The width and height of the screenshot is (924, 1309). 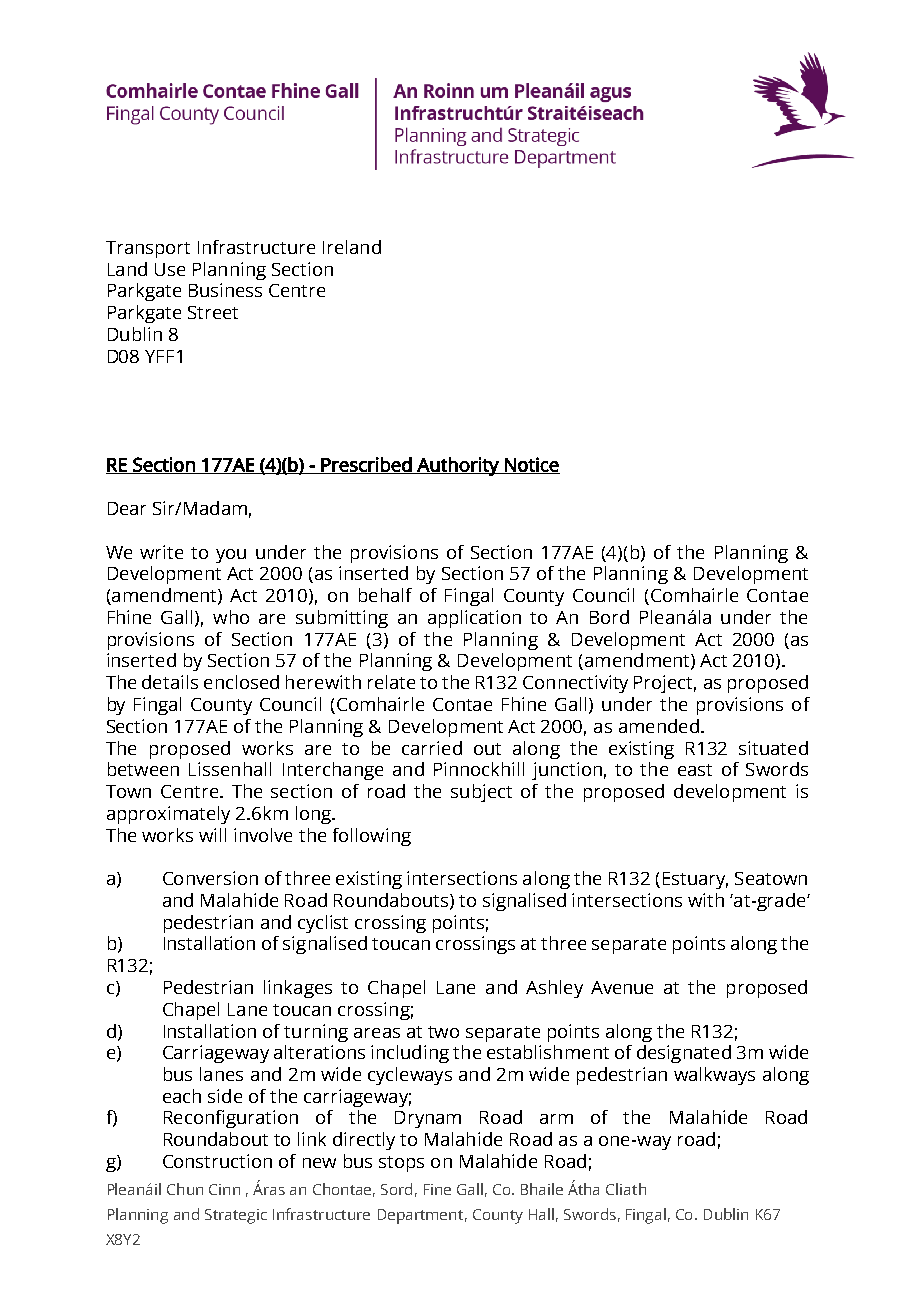 I want to click on amended, so click(x=659, y=726).
